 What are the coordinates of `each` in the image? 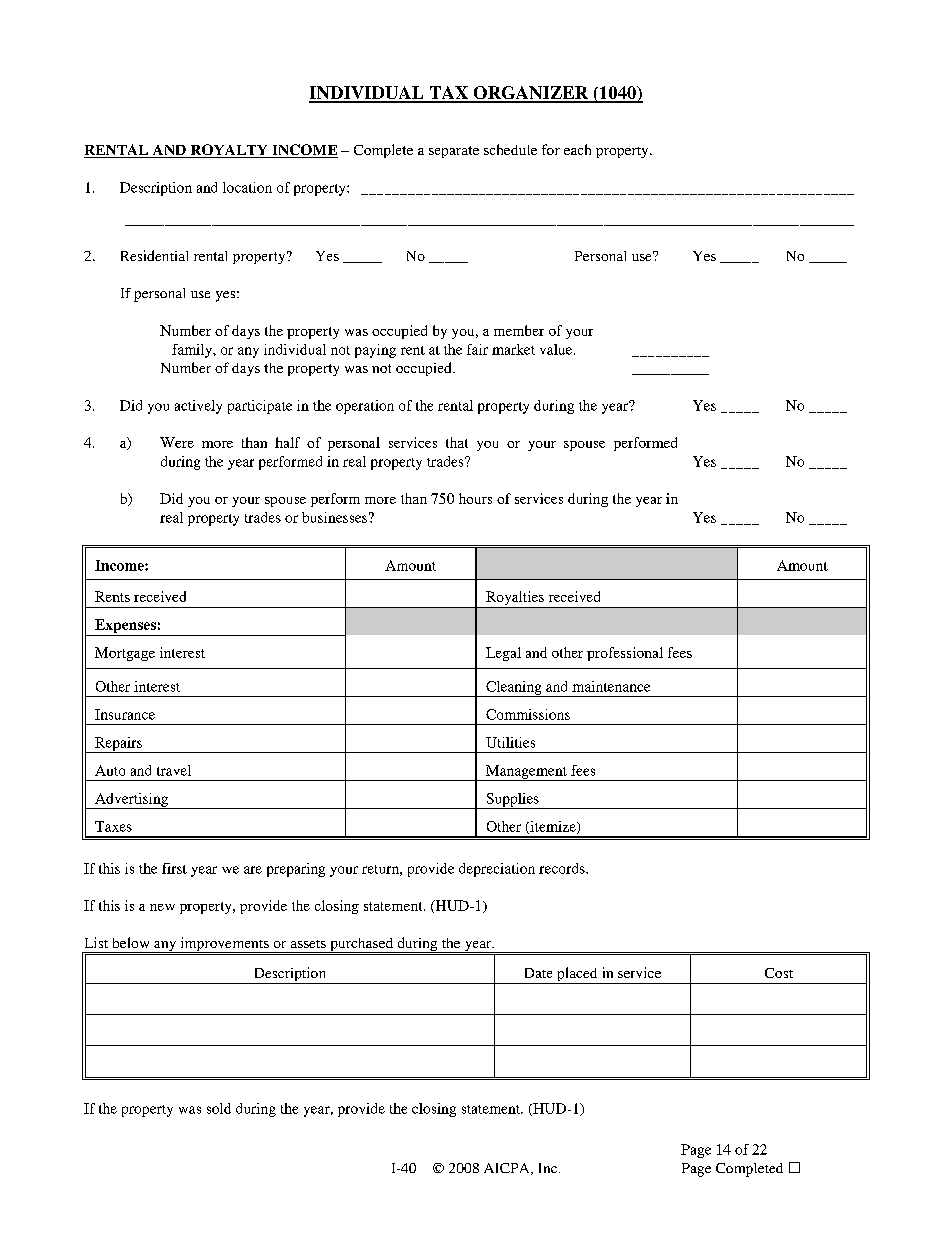 It's located at (577, 149).
